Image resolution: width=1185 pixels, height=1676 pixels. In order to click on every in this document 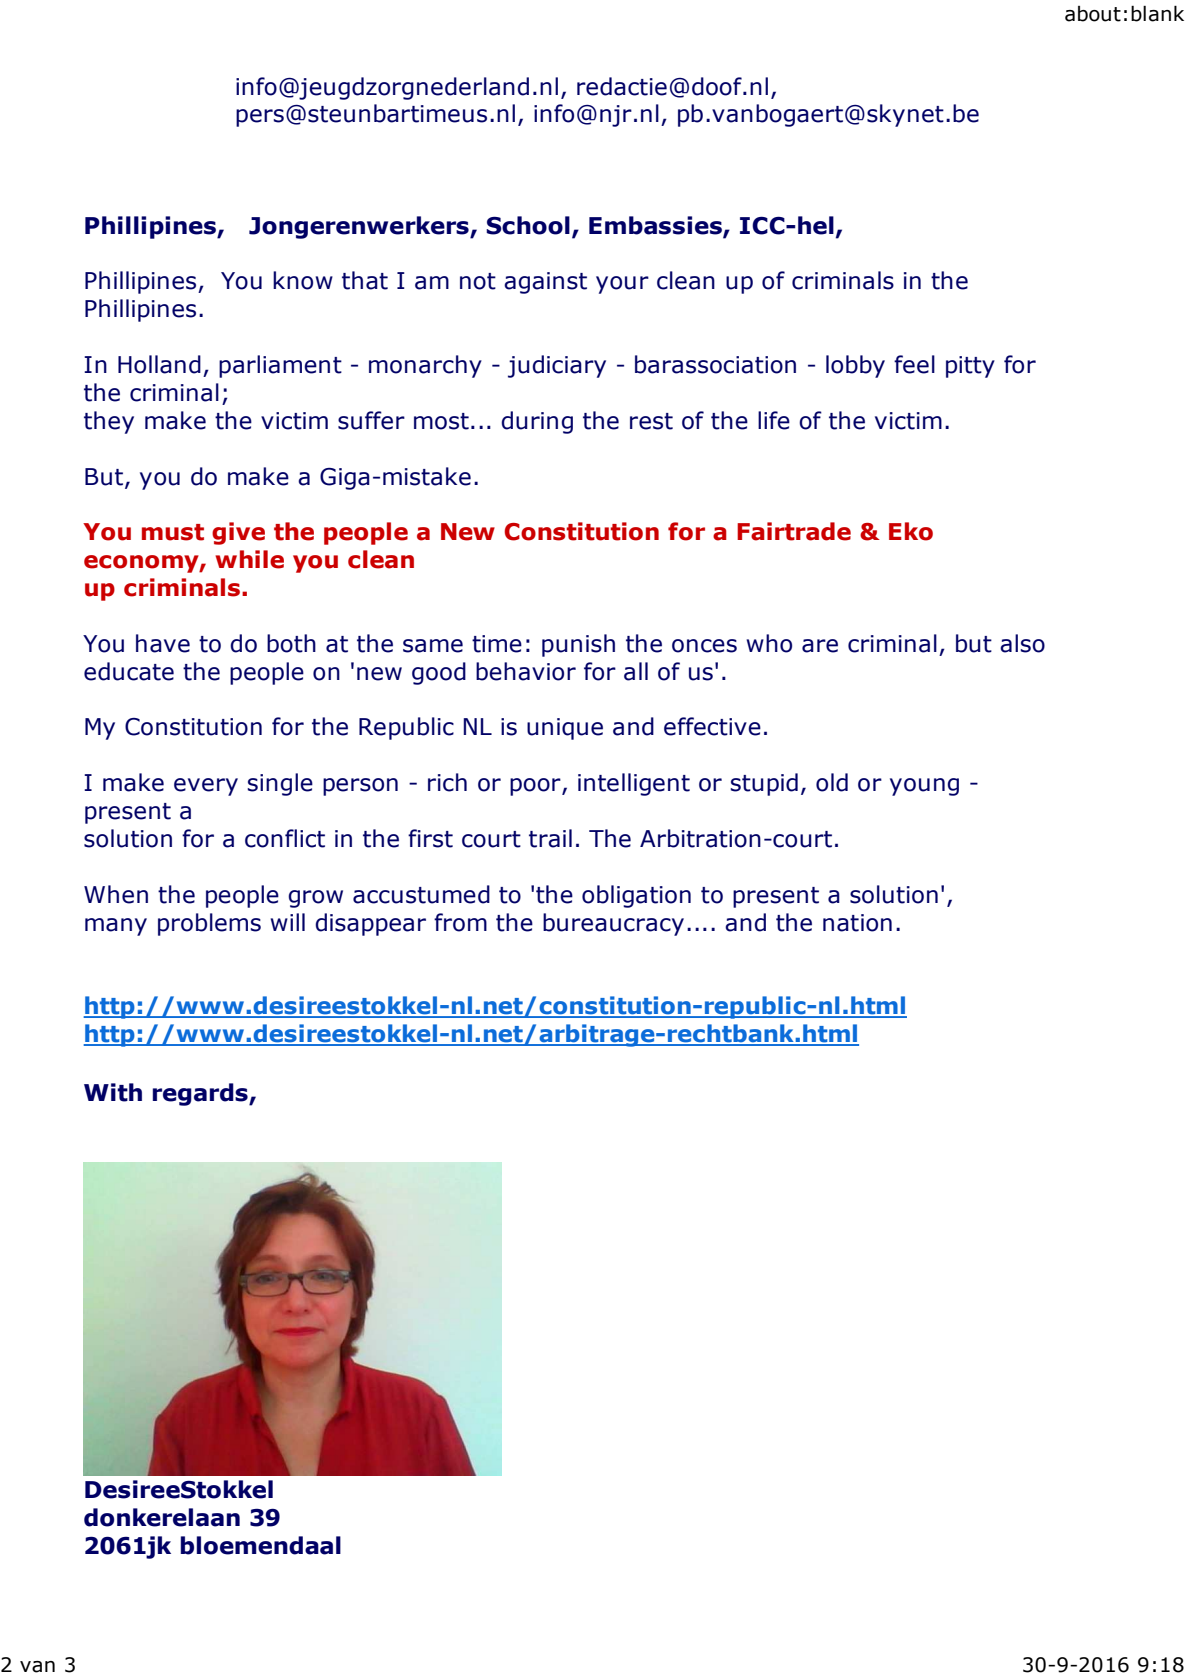, I will do `click(206, 787)`.
